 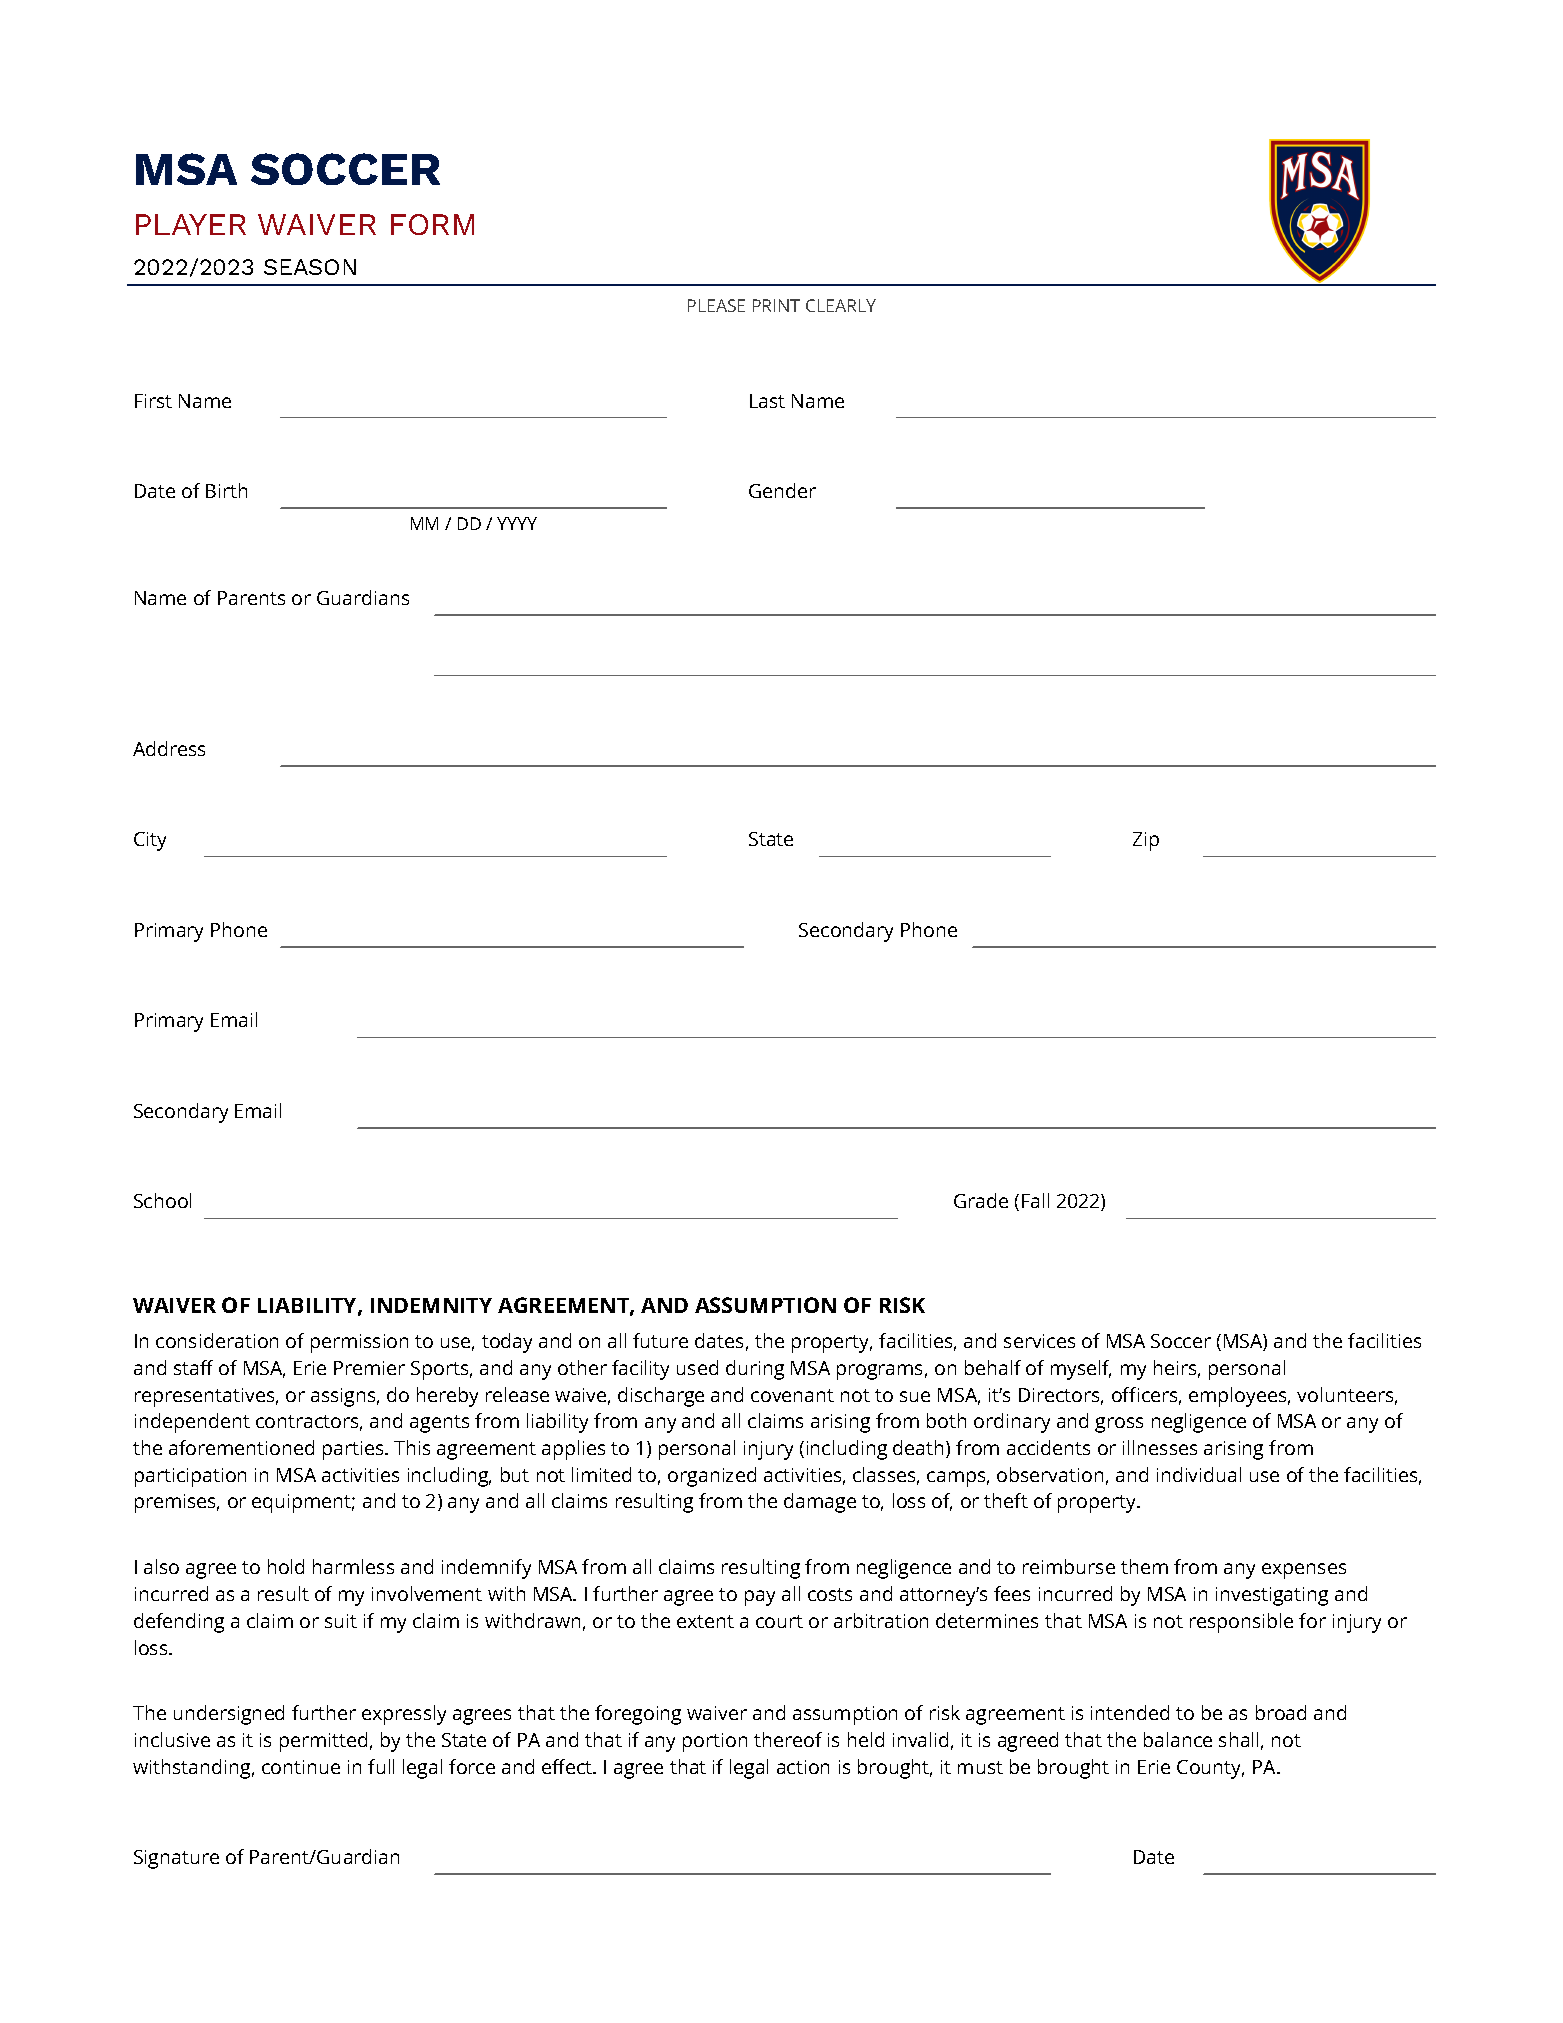 What do you see at coordinates (241, 1447) in the image?
I see `aforementioned` at bounding box center [241, 1447].
